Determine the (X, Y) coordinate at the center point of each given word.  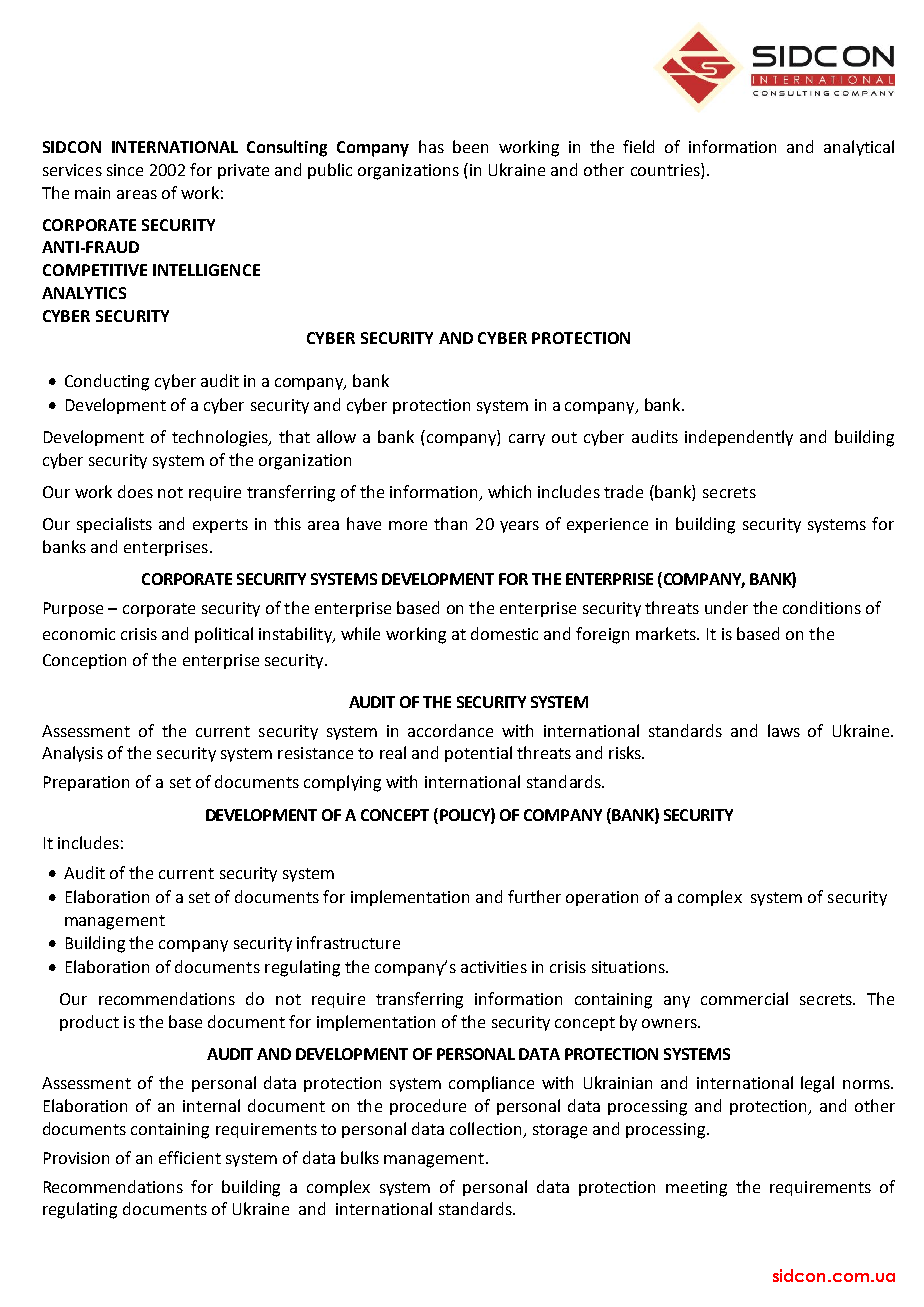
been (470, 146)
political (224, 635)
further (534, 896)
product (89, 1023)
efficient (190, 1157)
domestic (504, 633)
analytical (859, 148)
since (125, 170)
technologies (221, 438)
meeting (696, 1189)
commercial (744, 998)
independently (739, 438)
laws (784, 730)
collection (485, 1128)
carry (527, 440)
